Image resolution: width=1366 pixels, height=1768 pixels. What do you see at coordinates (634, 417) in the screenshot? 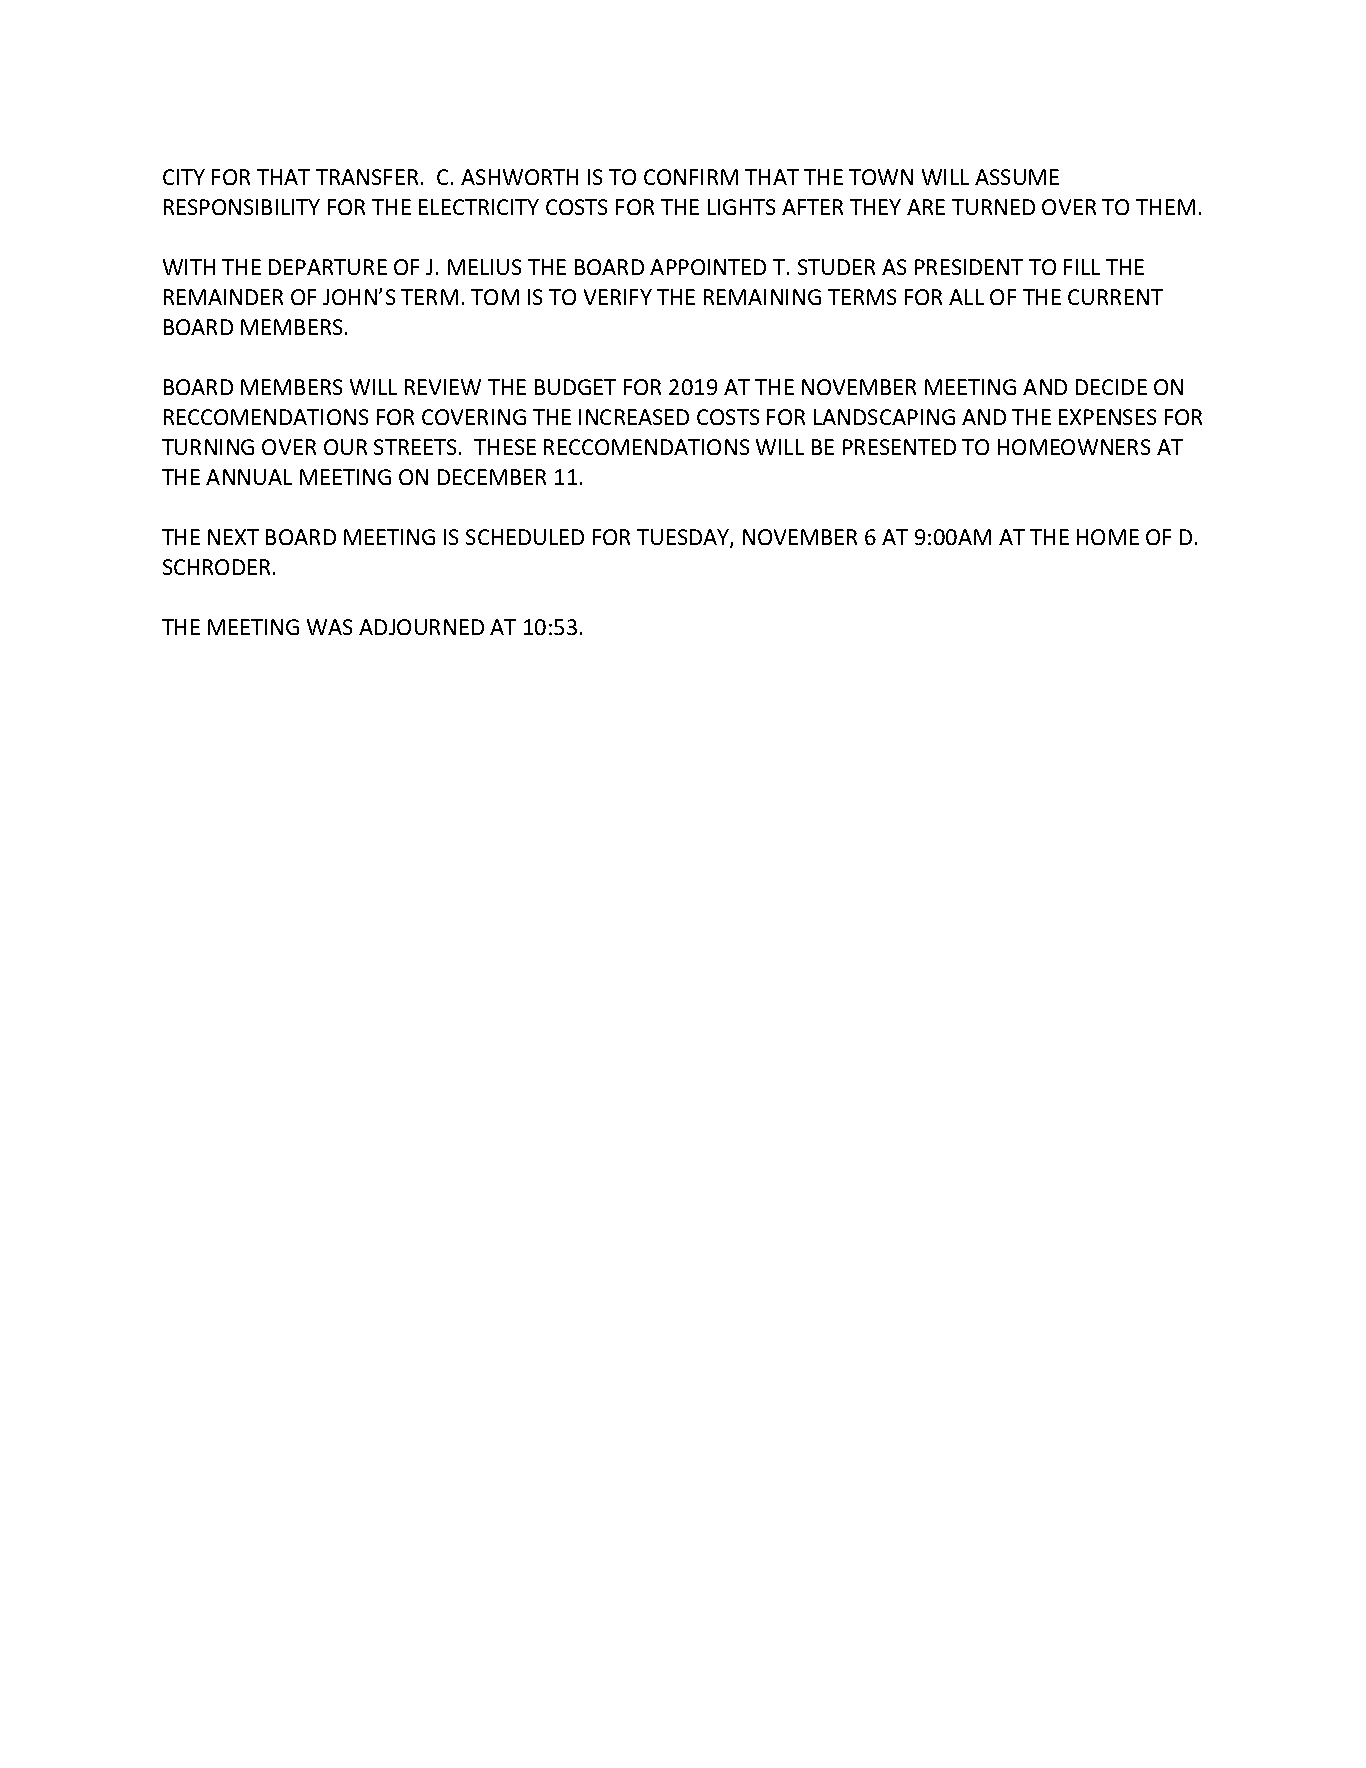
I see `INCREASED` at bounding box center [634, 417].
